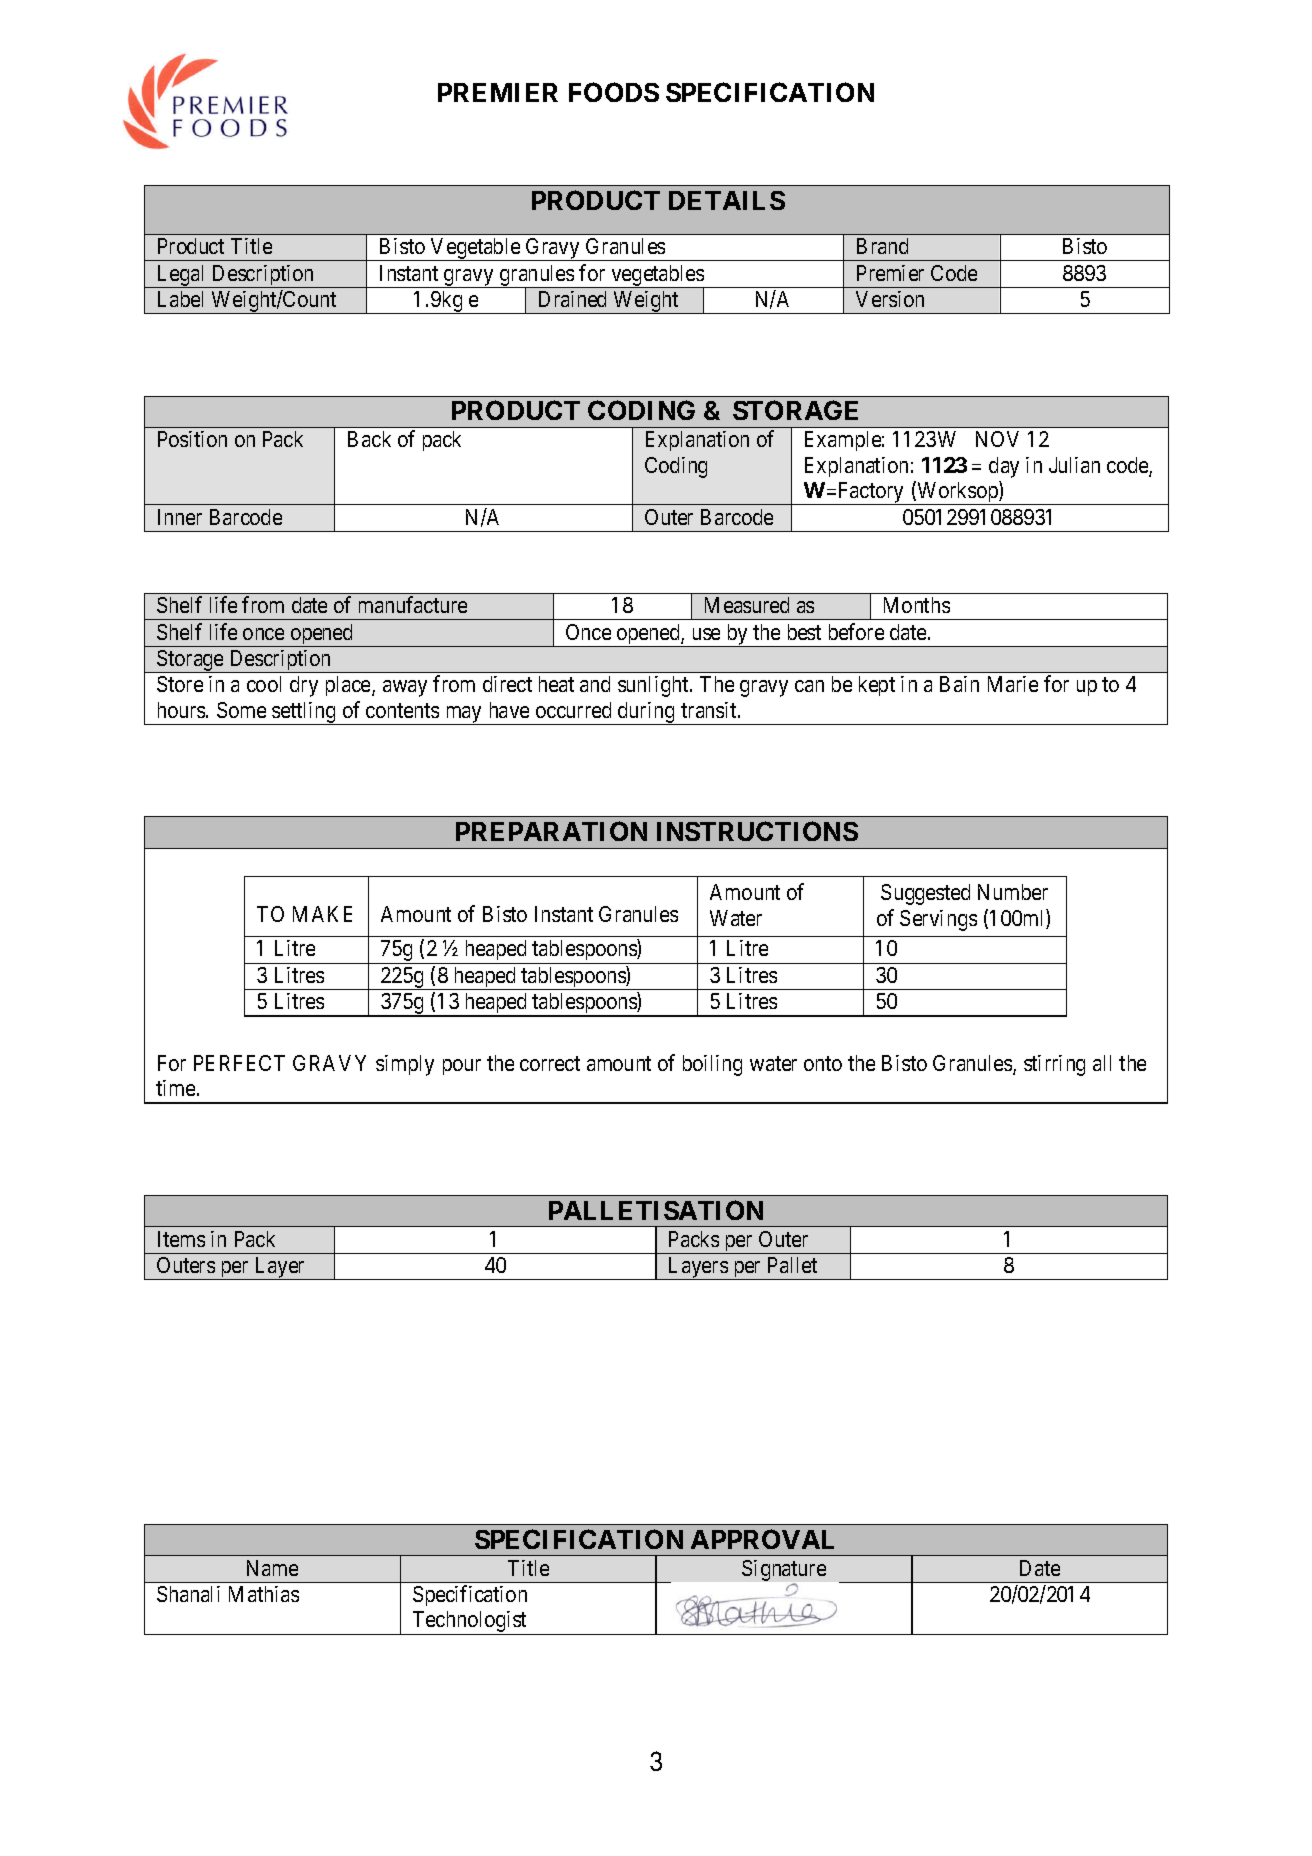 This image has width=1312, height=1856. Describe the element at coordinates (882, 246) in the image. I see `Brand` at that location.
